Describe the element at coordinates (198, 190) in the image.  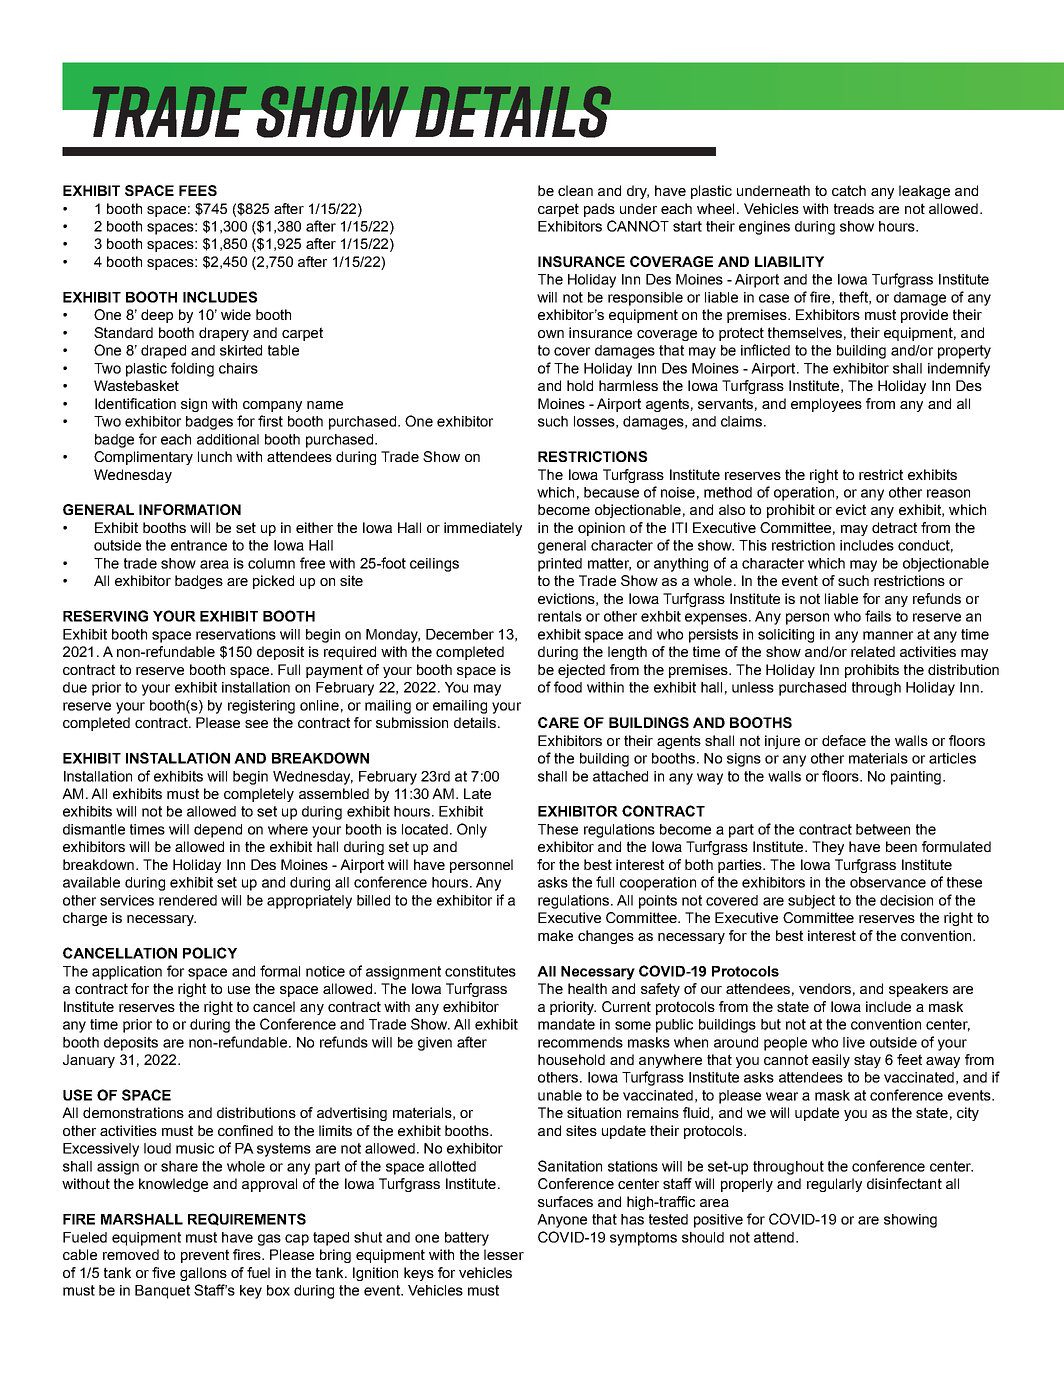
I see `FEES` at that location.
